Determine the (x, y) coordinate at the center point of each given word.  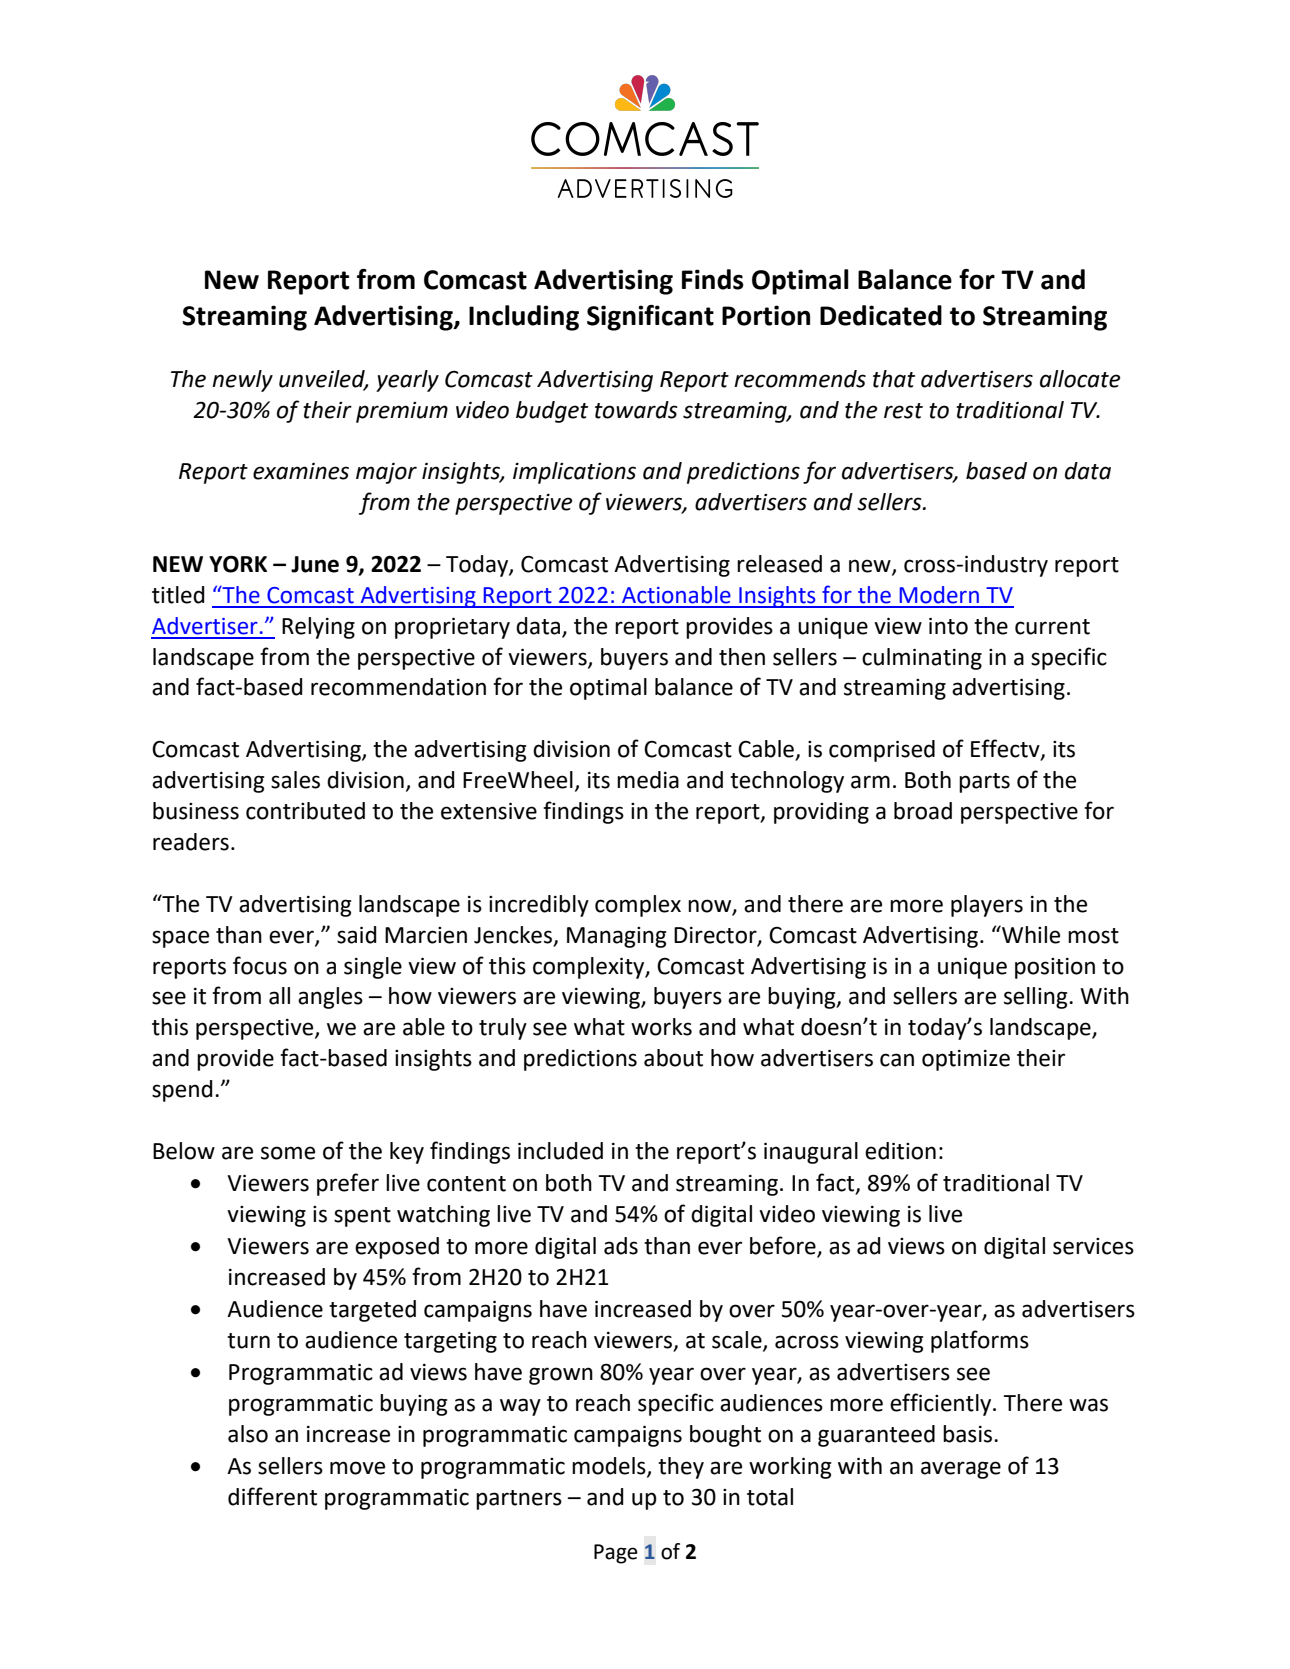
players (987, 906)
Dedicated (881, 315)
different (272, 1496)
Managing (616, 937)
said (357, 935)
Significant (650, 318)
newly (242, 381)
